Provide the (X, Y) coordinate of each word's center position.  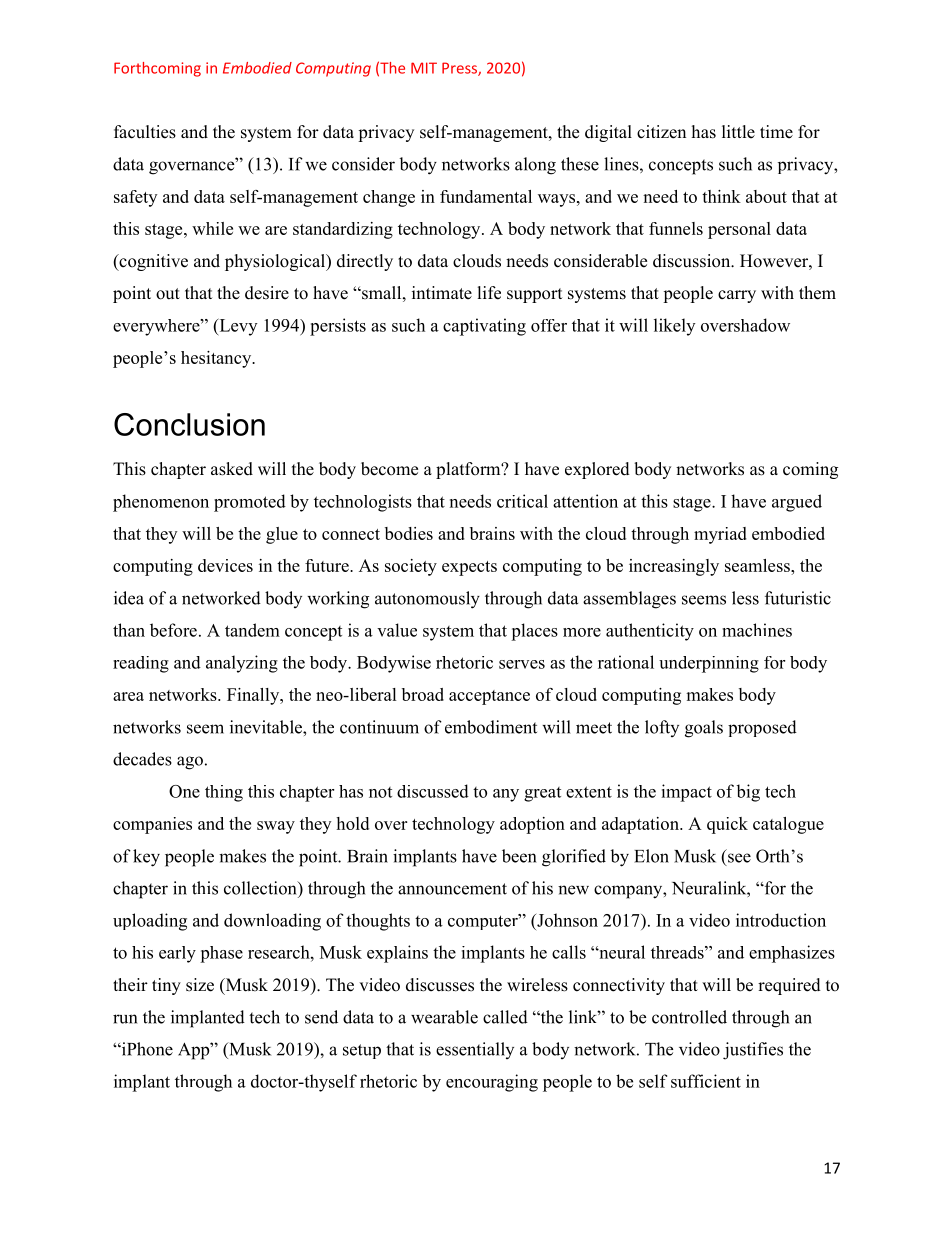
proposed (762, 728)
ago (190, 763)
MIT (424, 68)
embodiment (491, 727)
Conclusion (189, 424)
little (738, 132)
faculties (145, 132)
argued (797, 503)
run (125, 1019)
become (389, 469)
